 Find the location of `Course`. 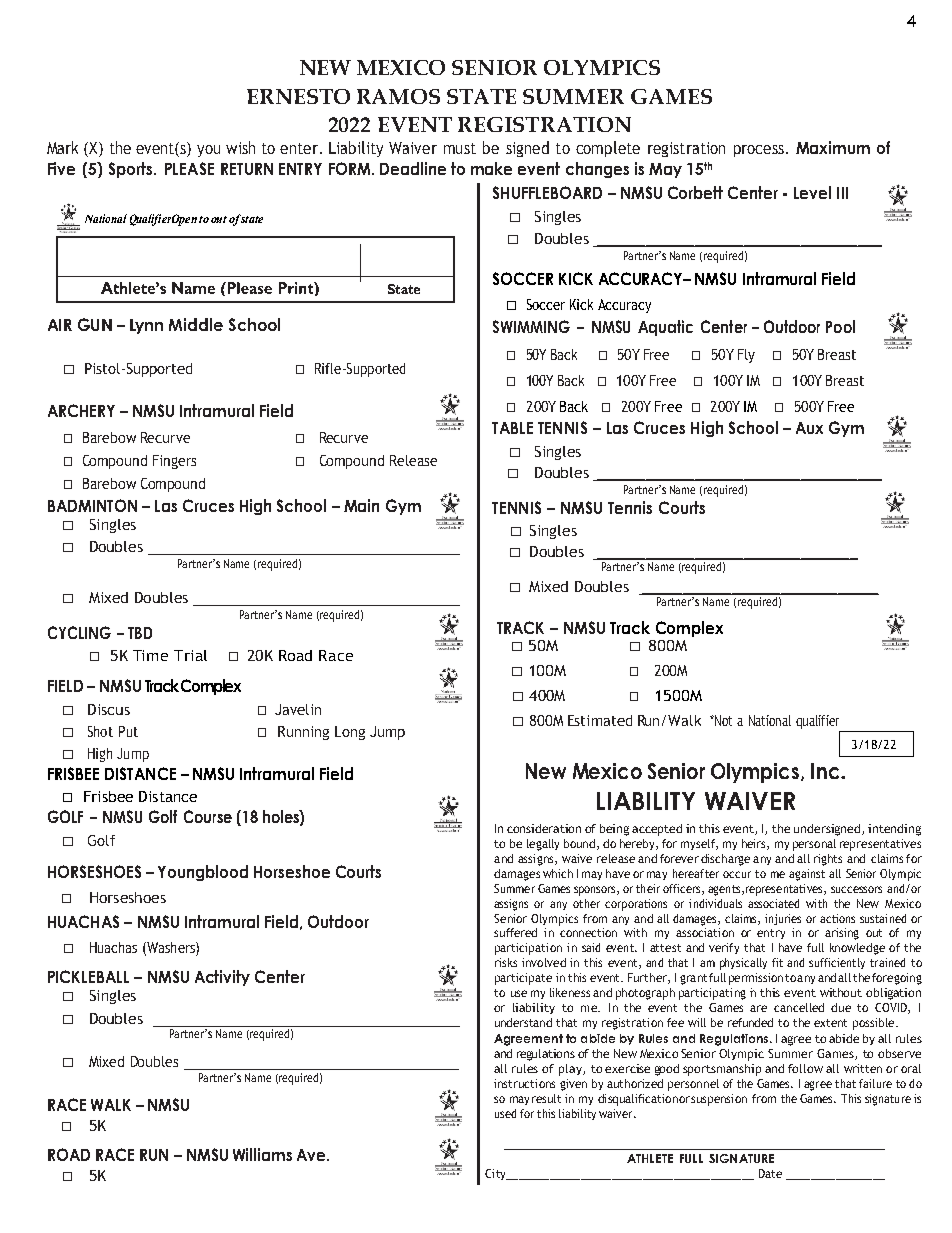

Course is located at coordinates (208, 816).
